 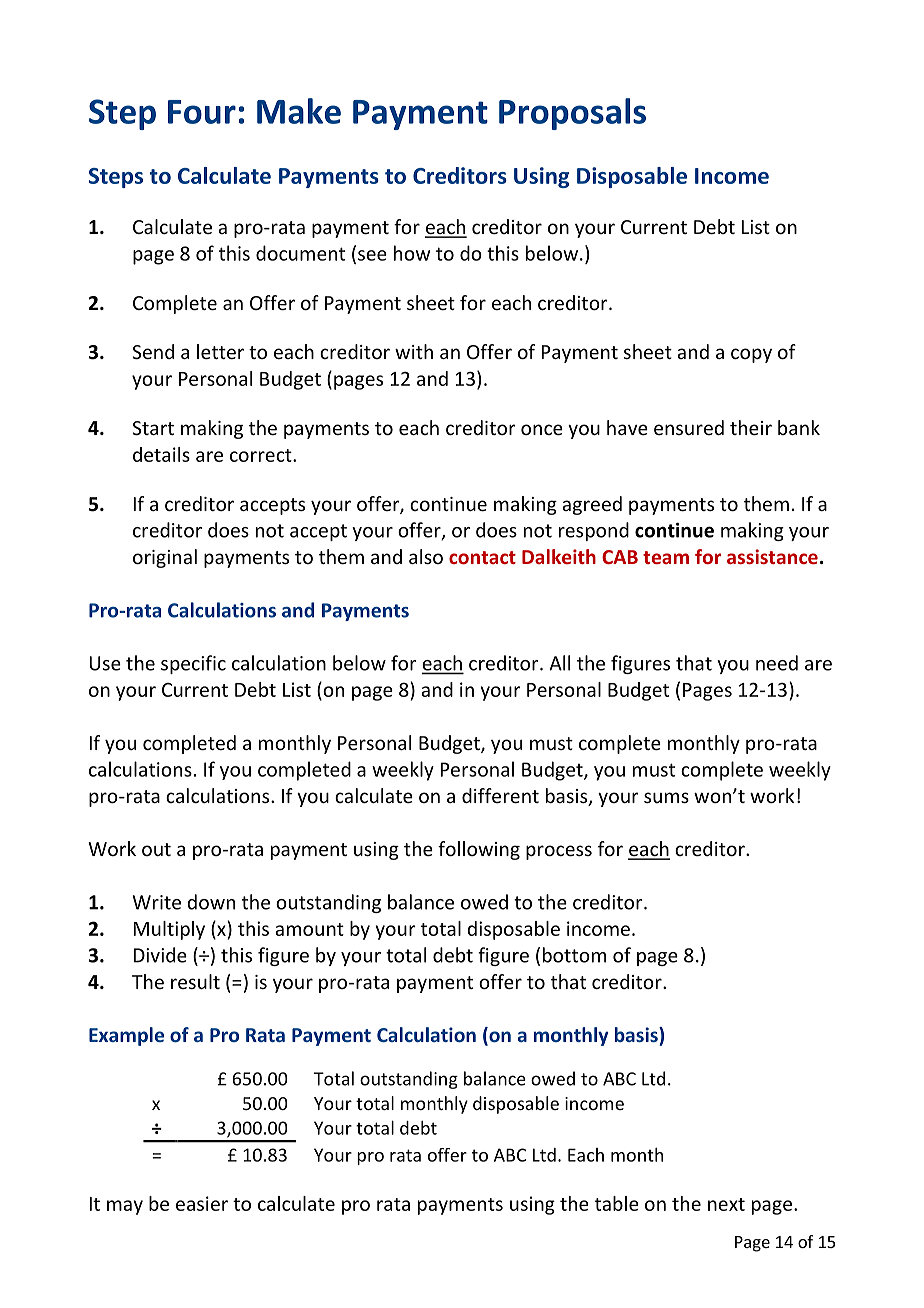 I want to click on copy, so click(x=751, y=355).
